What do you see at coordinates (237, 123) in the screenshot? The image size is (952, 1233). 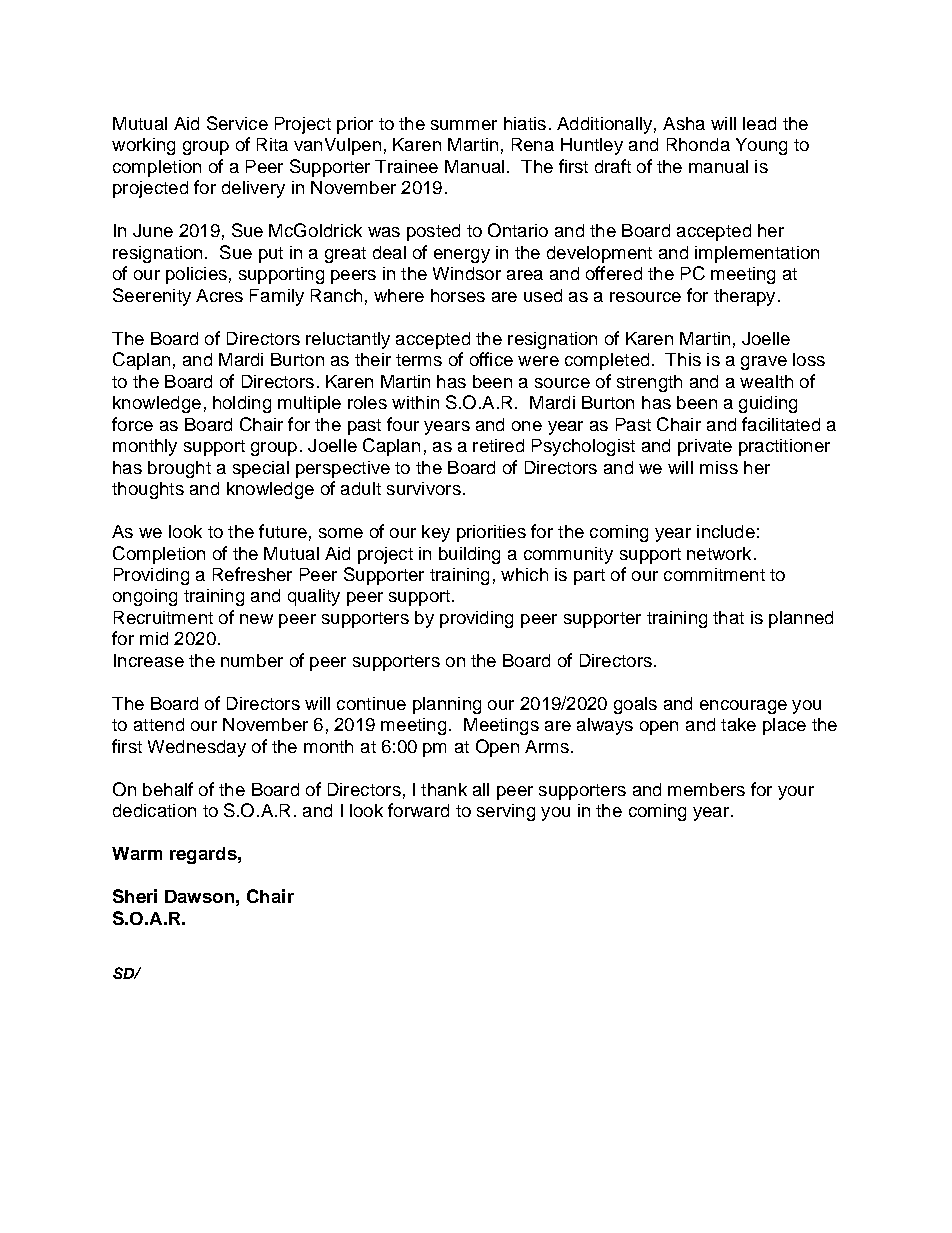 I see `Service` at bounding box center [237, 123].
